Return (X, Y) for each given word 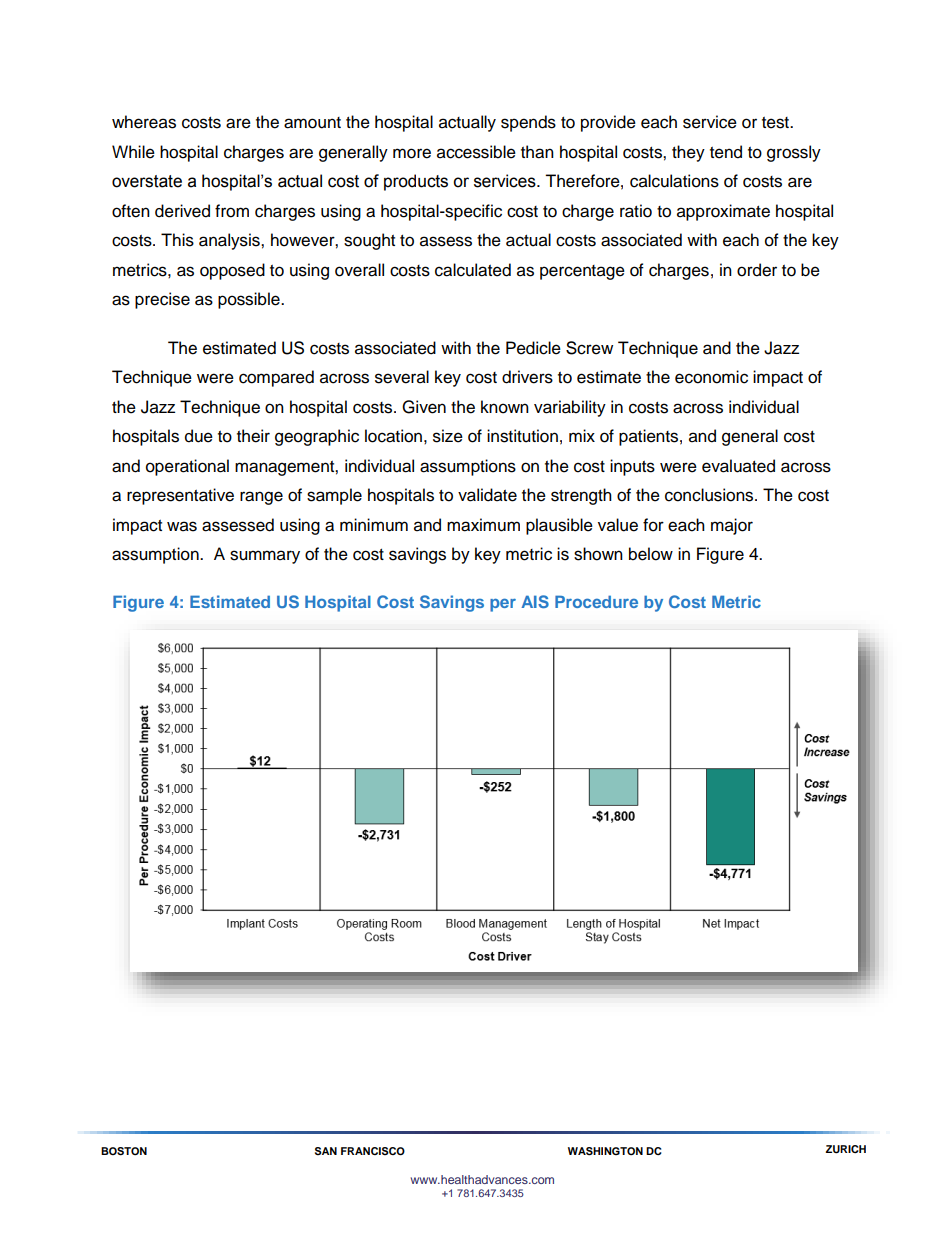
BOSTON (124, 1151)
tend (726, 152)
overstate (147, 181)
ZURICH (846, 1149)
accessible (476, 152)
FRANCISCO (373, 1151)
